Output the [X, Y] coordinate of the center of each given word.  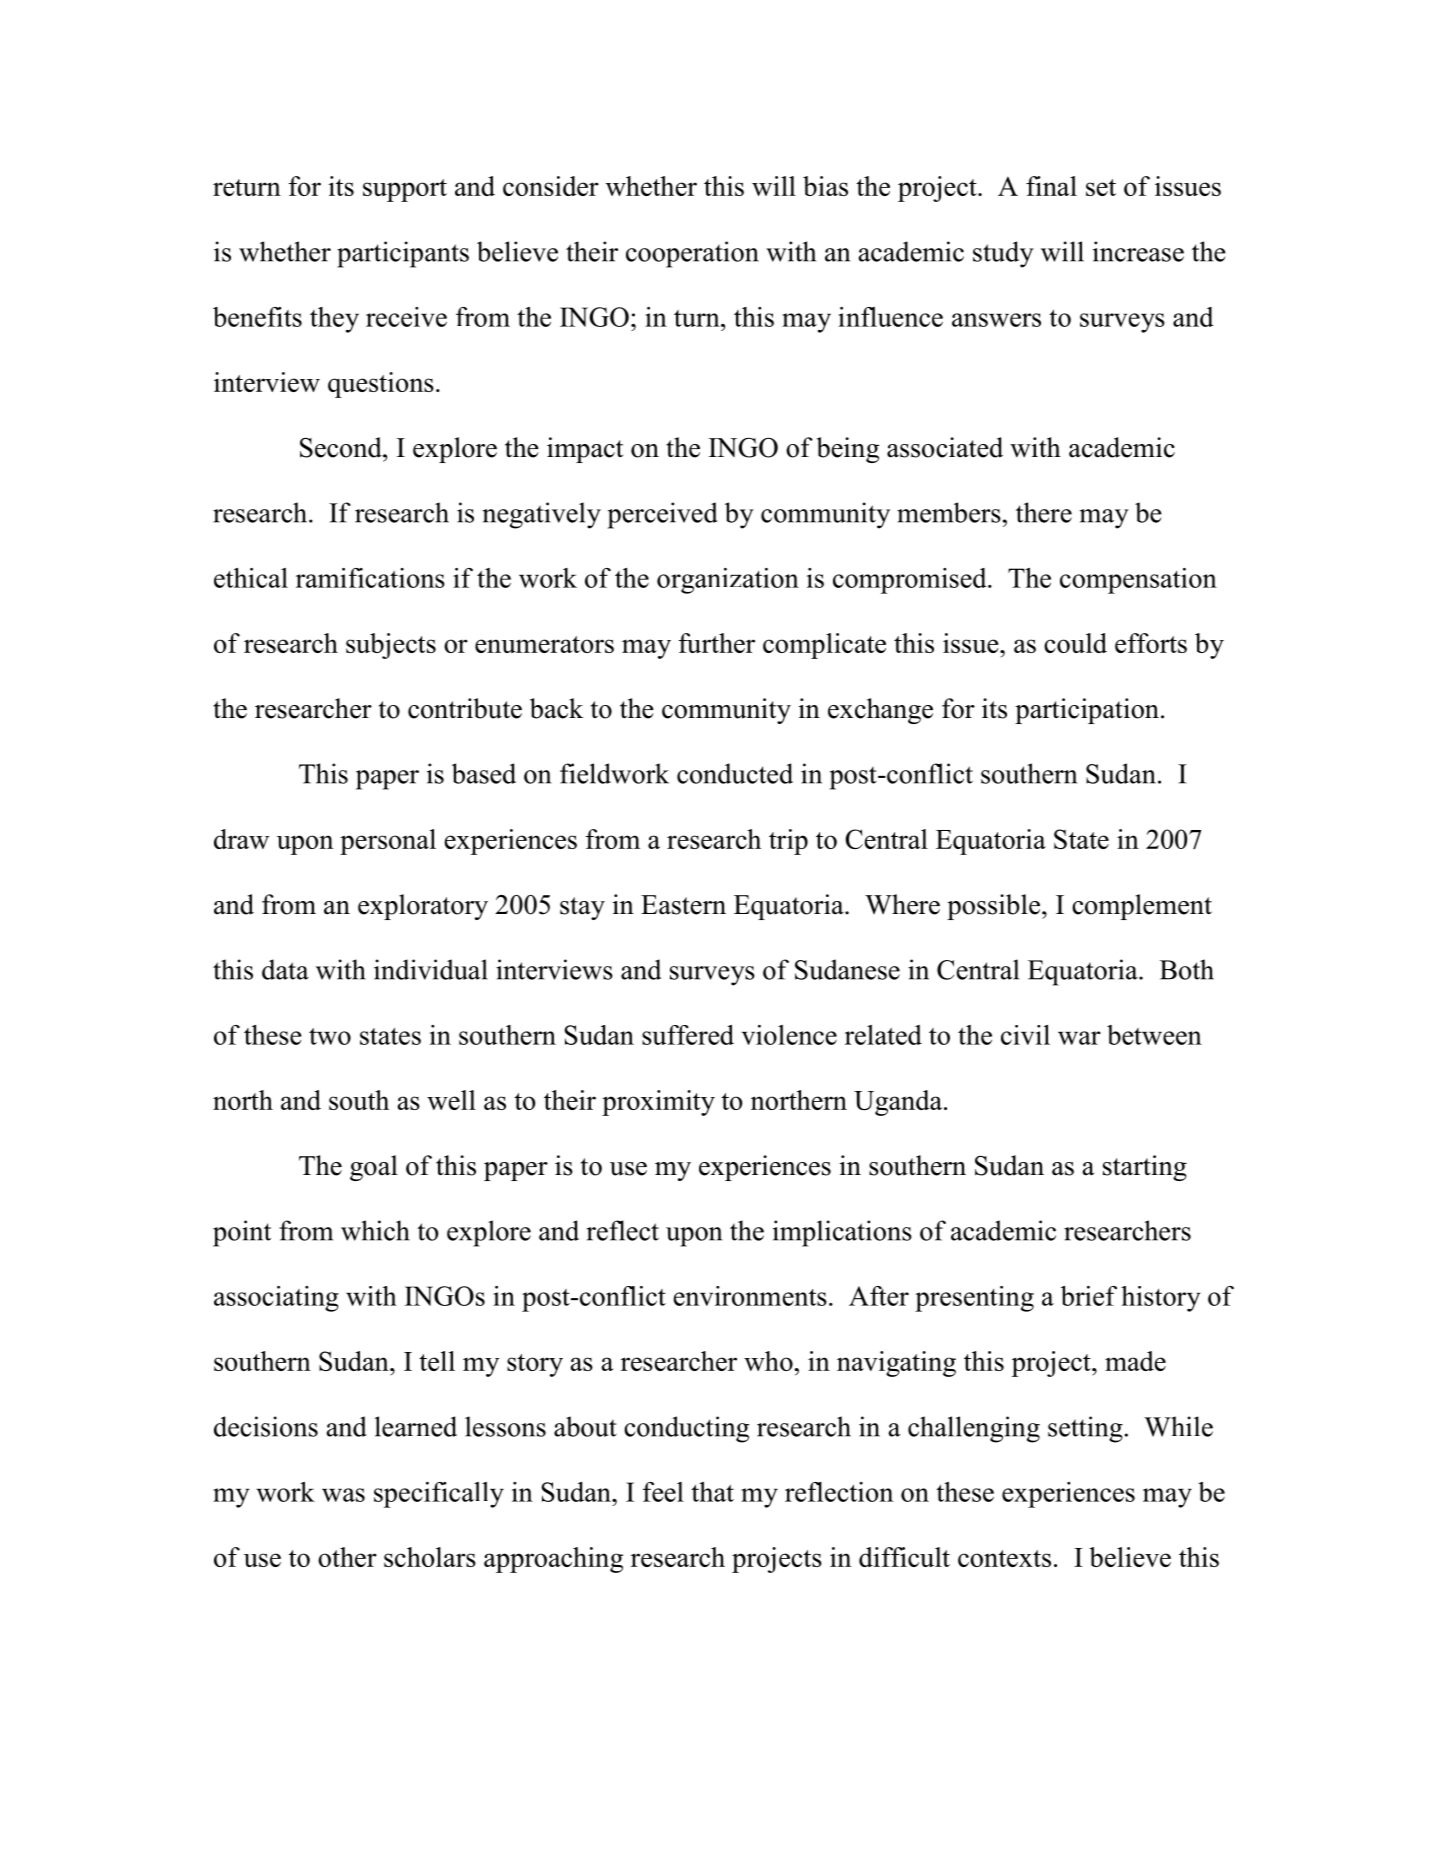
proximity [658, 1103]
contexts [1004, 1558]
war [1079, 1038]
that [712, 1492]
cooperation [692, 254]
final [1051, 186]
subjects [391, 646]
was [343, 1495]
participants [403, 254]
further [717, 643]
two [330, 1036]
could [1075, 643]
